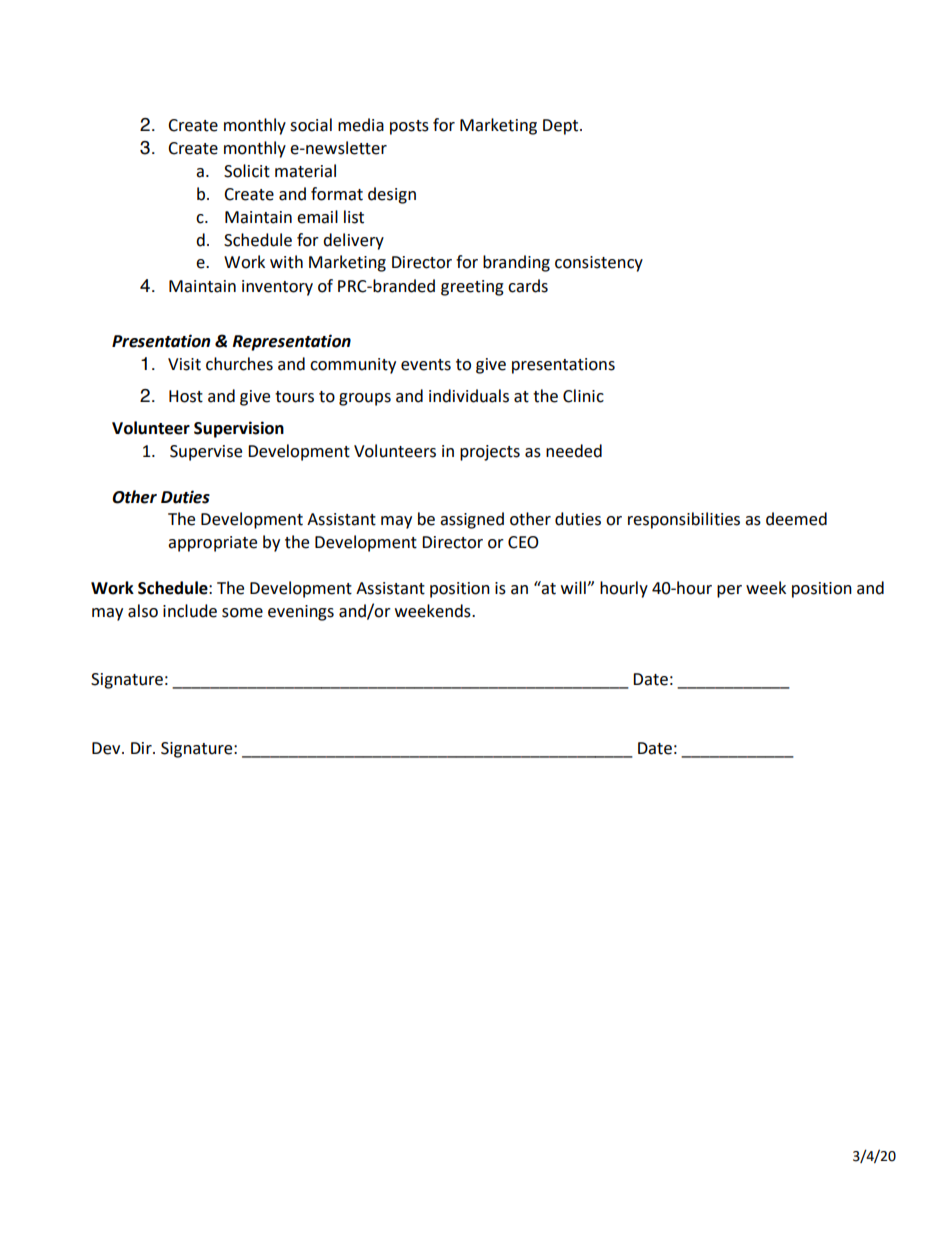  What do you see at coordinates (409, 127) in the image?
I see `posts` at bounding box center [409, 127].
